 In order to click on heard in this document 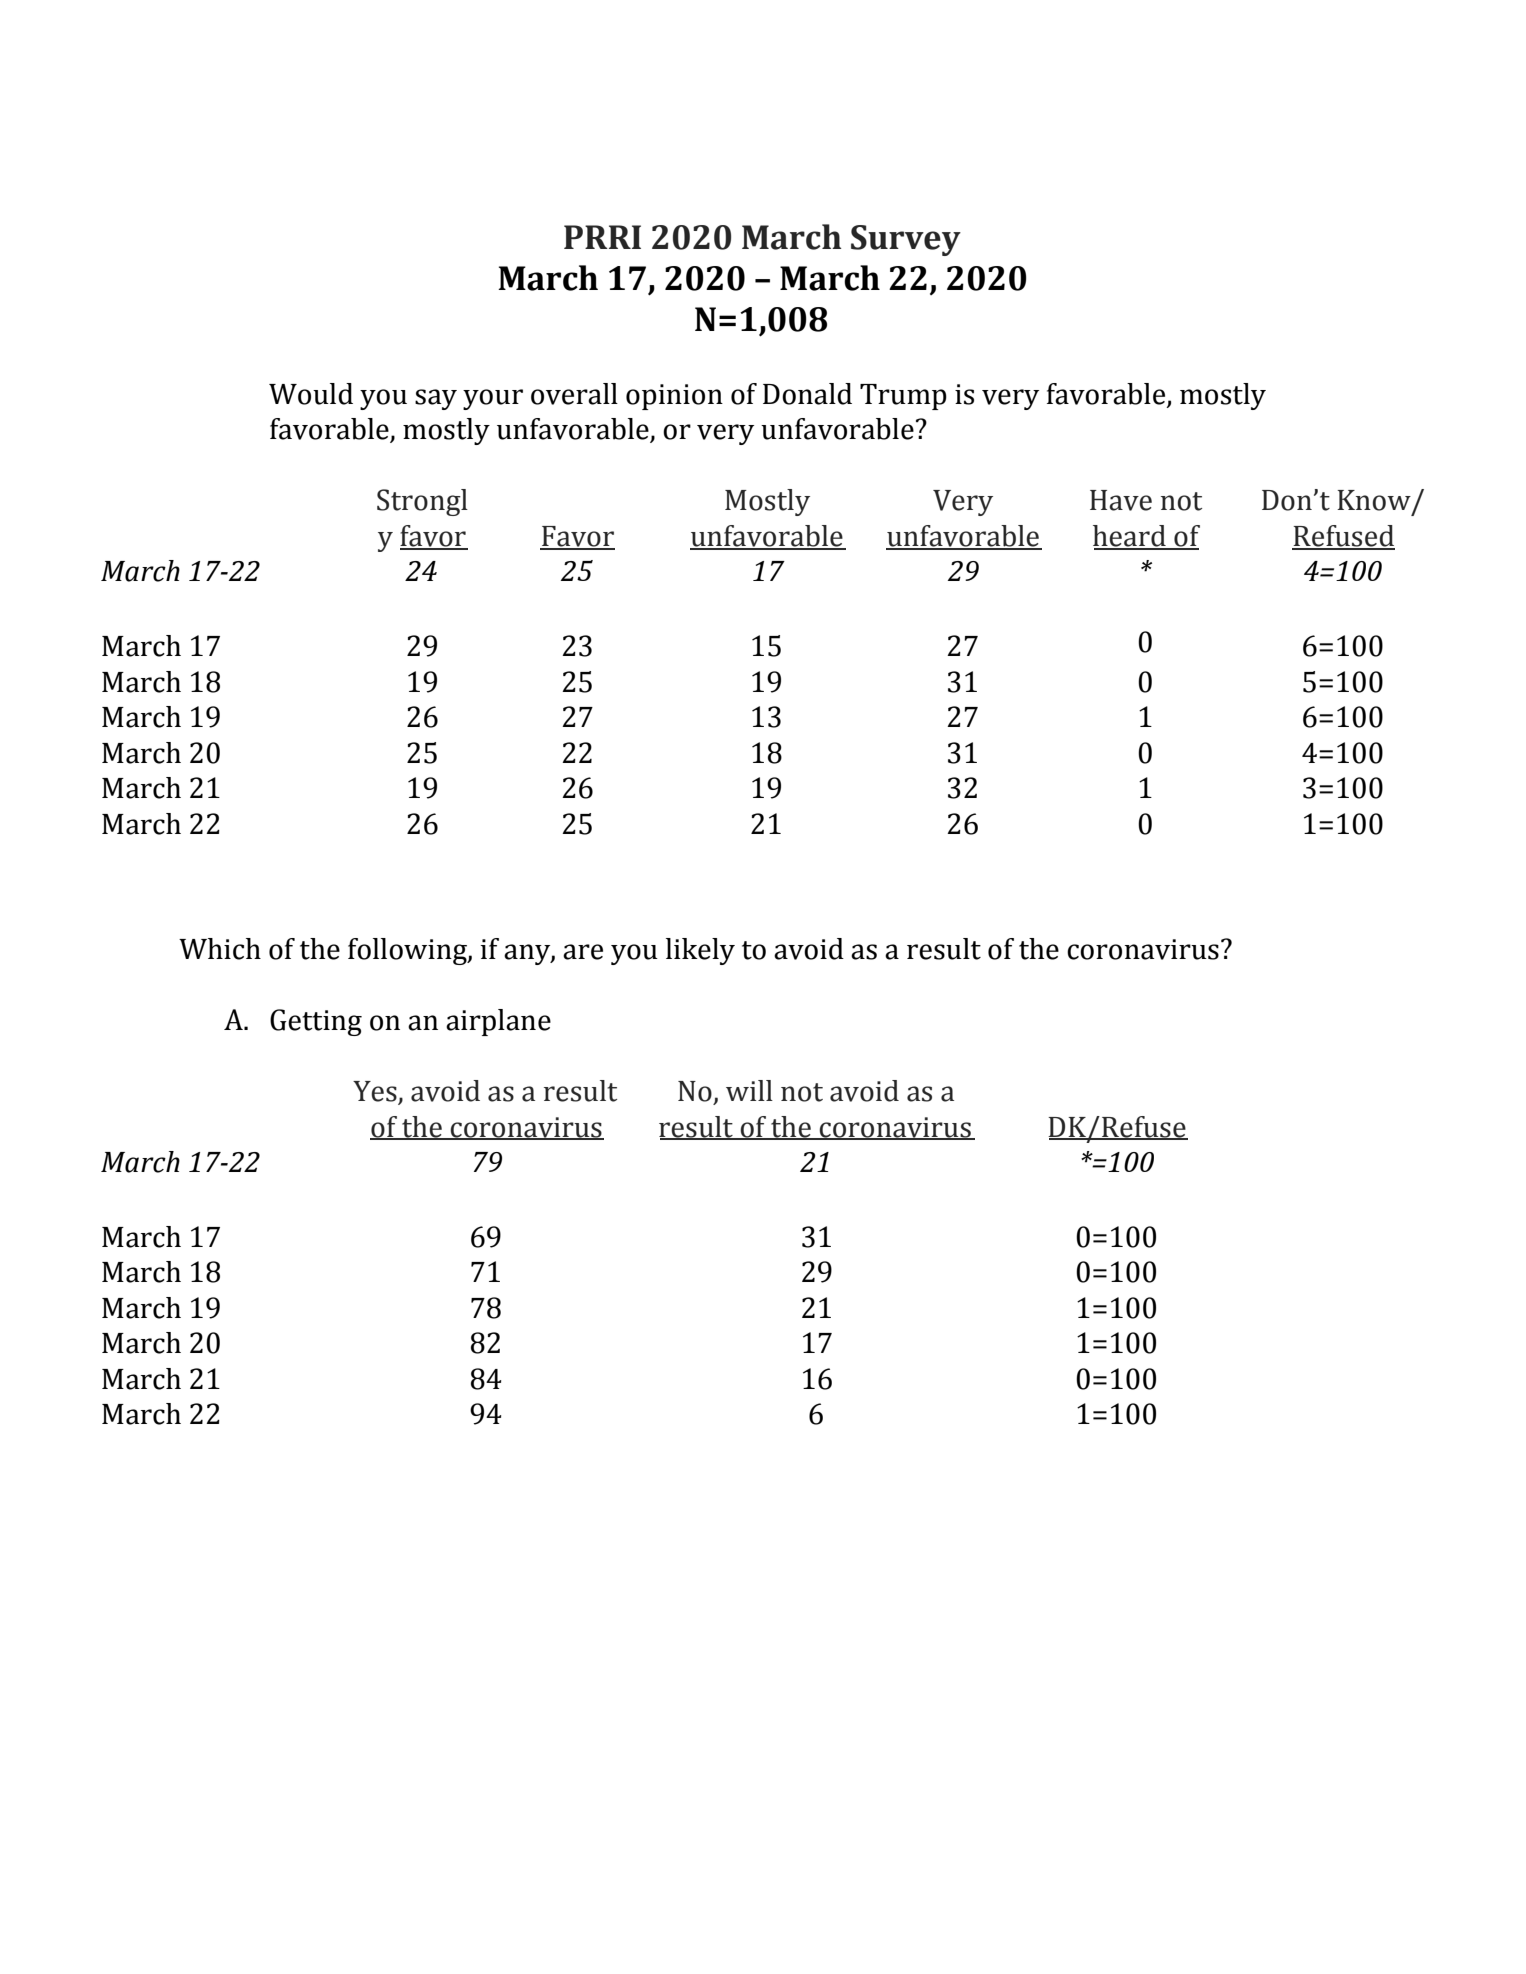, I will do `click(1130, 537)`.
